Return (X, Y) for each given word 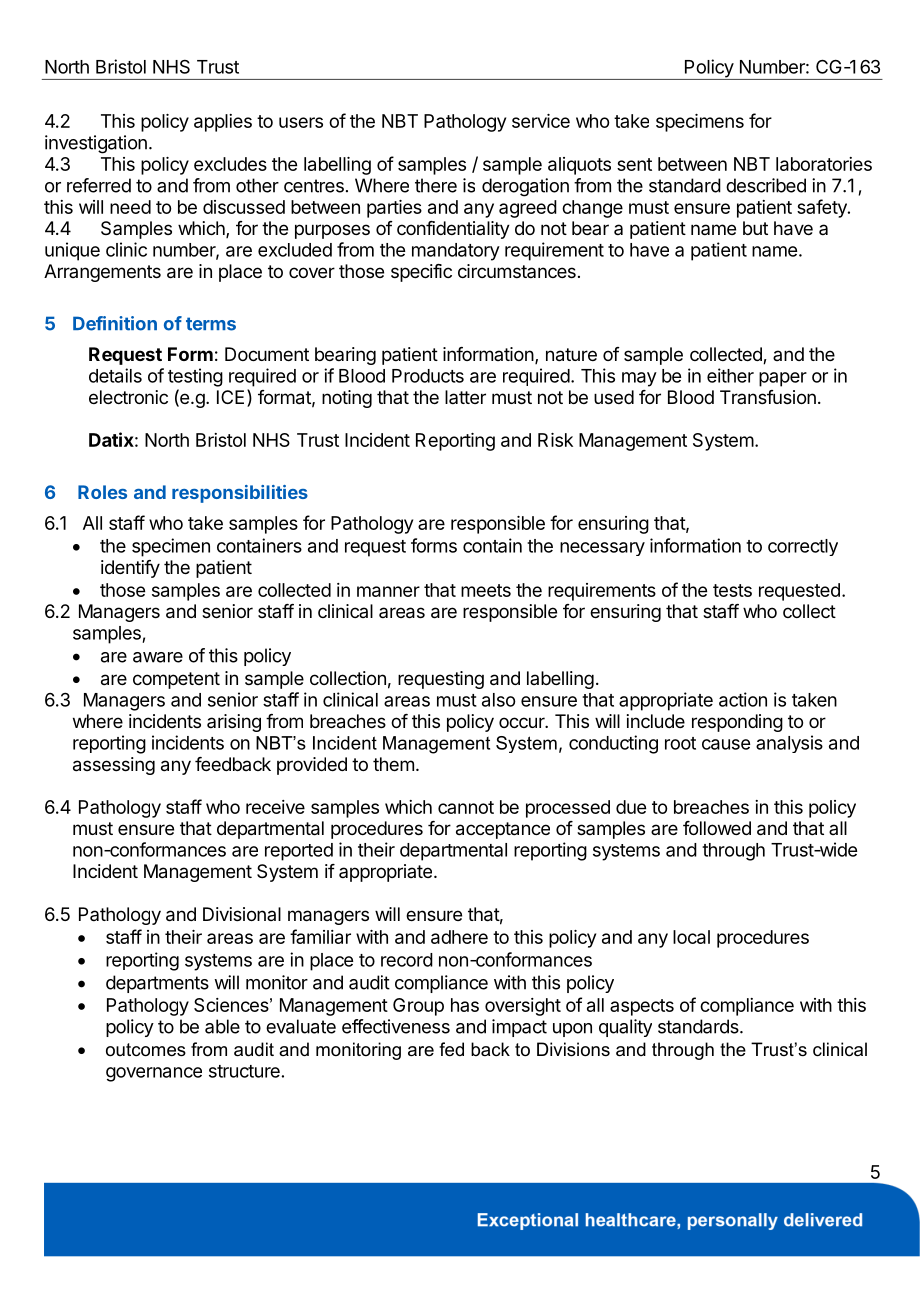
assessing (114, 766)
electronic (128, 397)
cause (726, 744)
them (393, 764)
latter (465, 397)
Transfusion (768, 397)
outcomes (146, 1050)
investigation (96, 144)
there (436, 185)
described (766, 185)
